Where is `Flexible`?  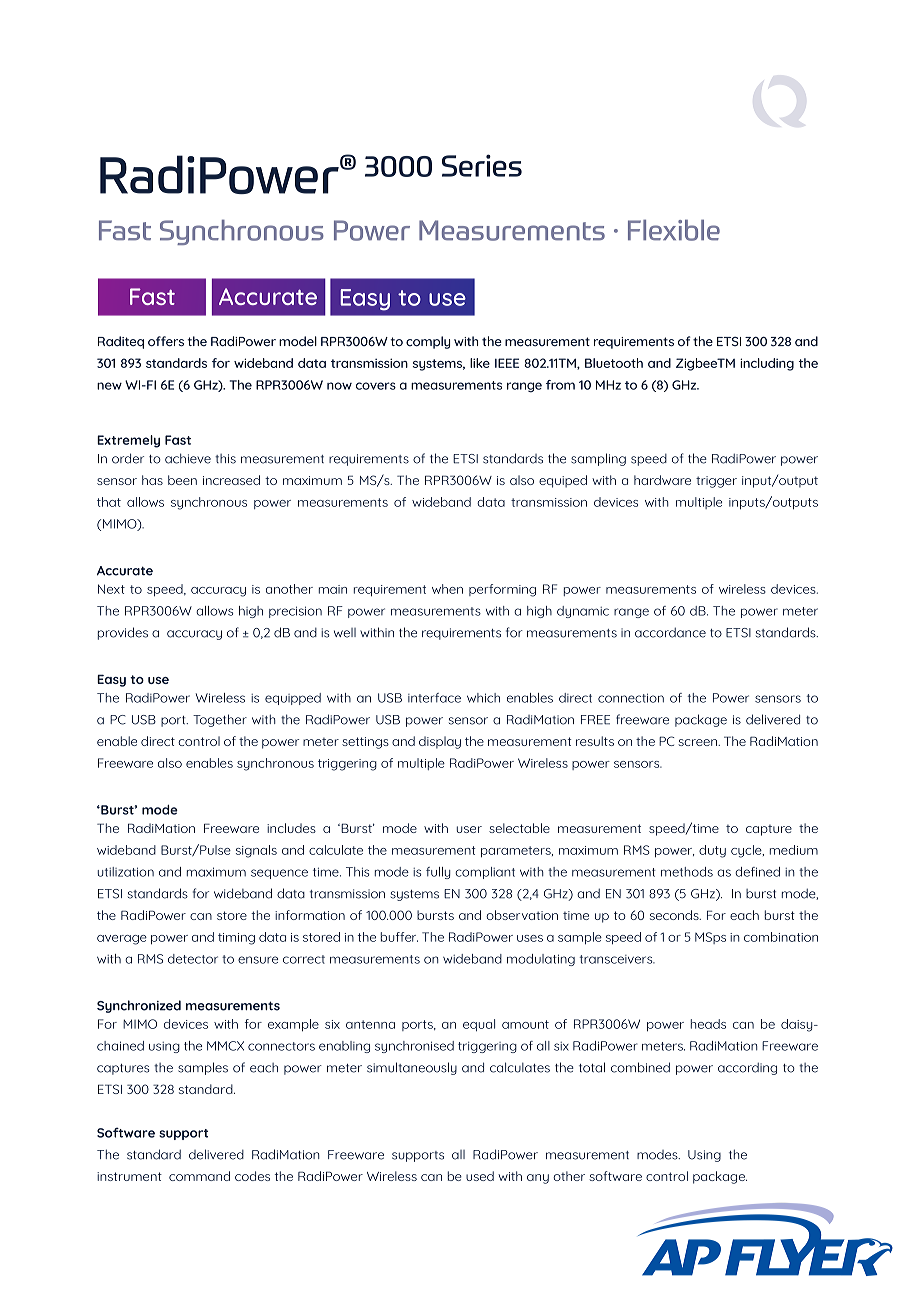
Flexible is located at coordinates (674, 230).
